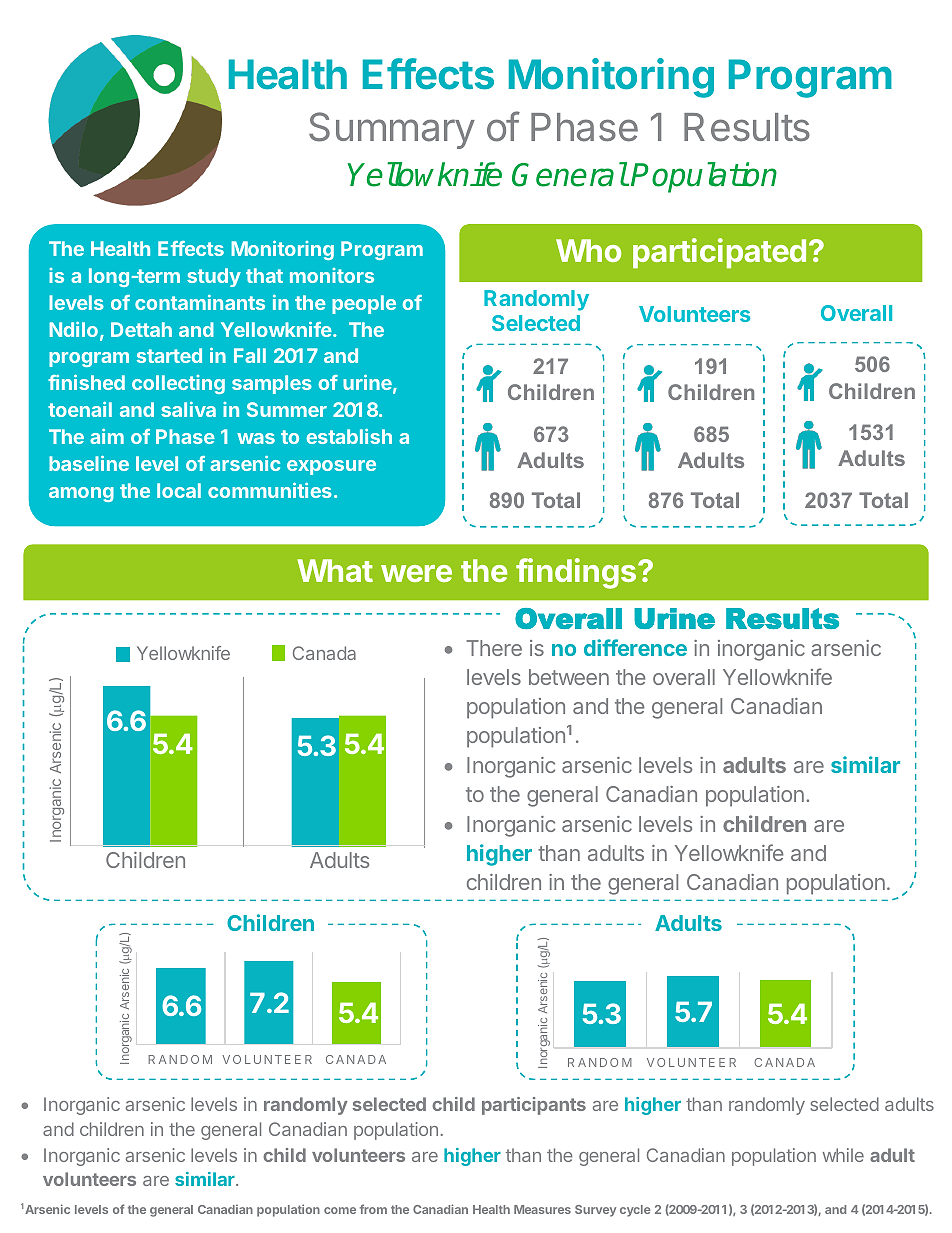 The width and height of the document is (952, 1233). What do you see at coordinates (542, 1209) in the document?
I see `Measures` at bounding box center [542, 1209].
